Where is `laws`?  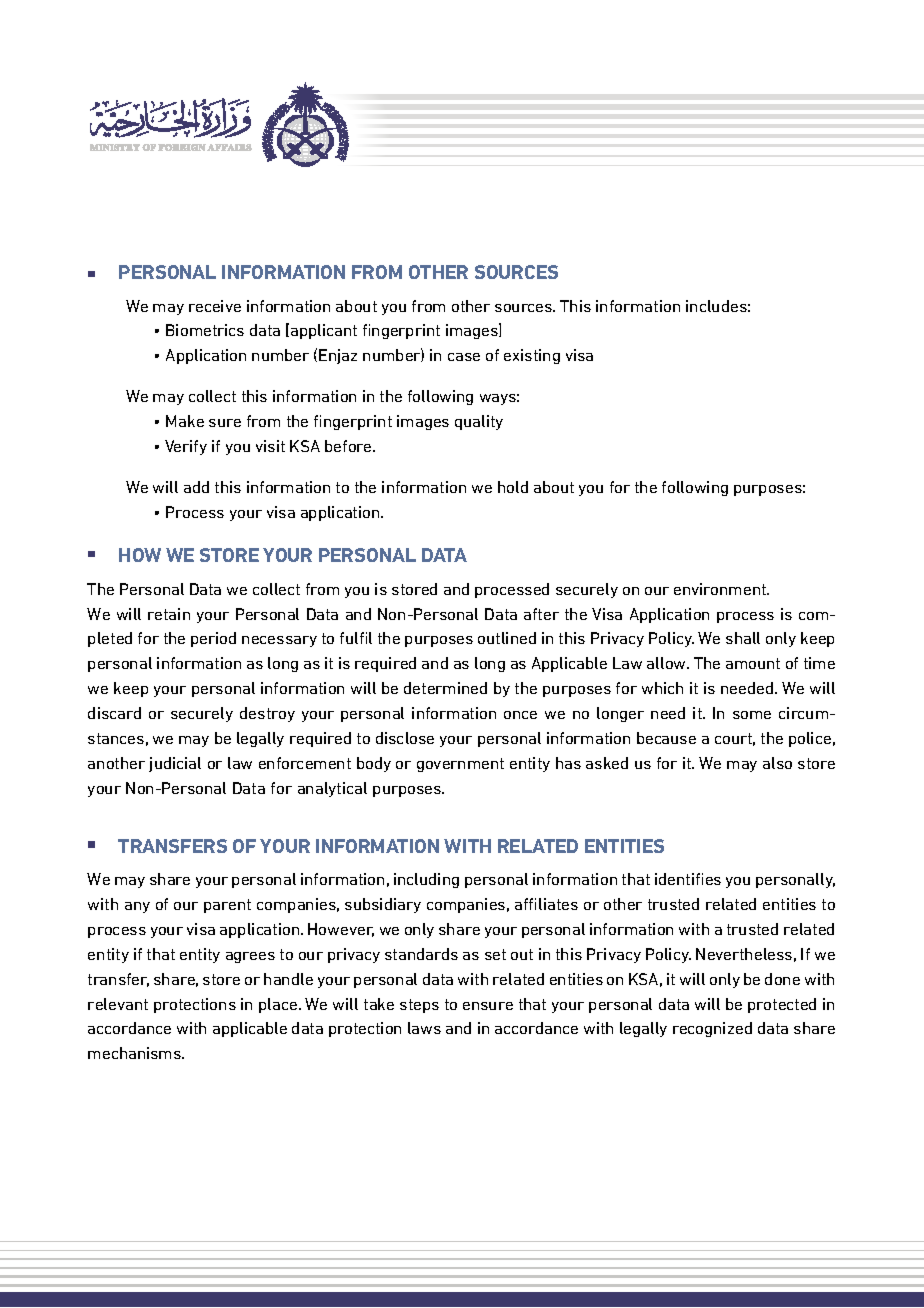
laws is located at coordinates (424, 1028).
